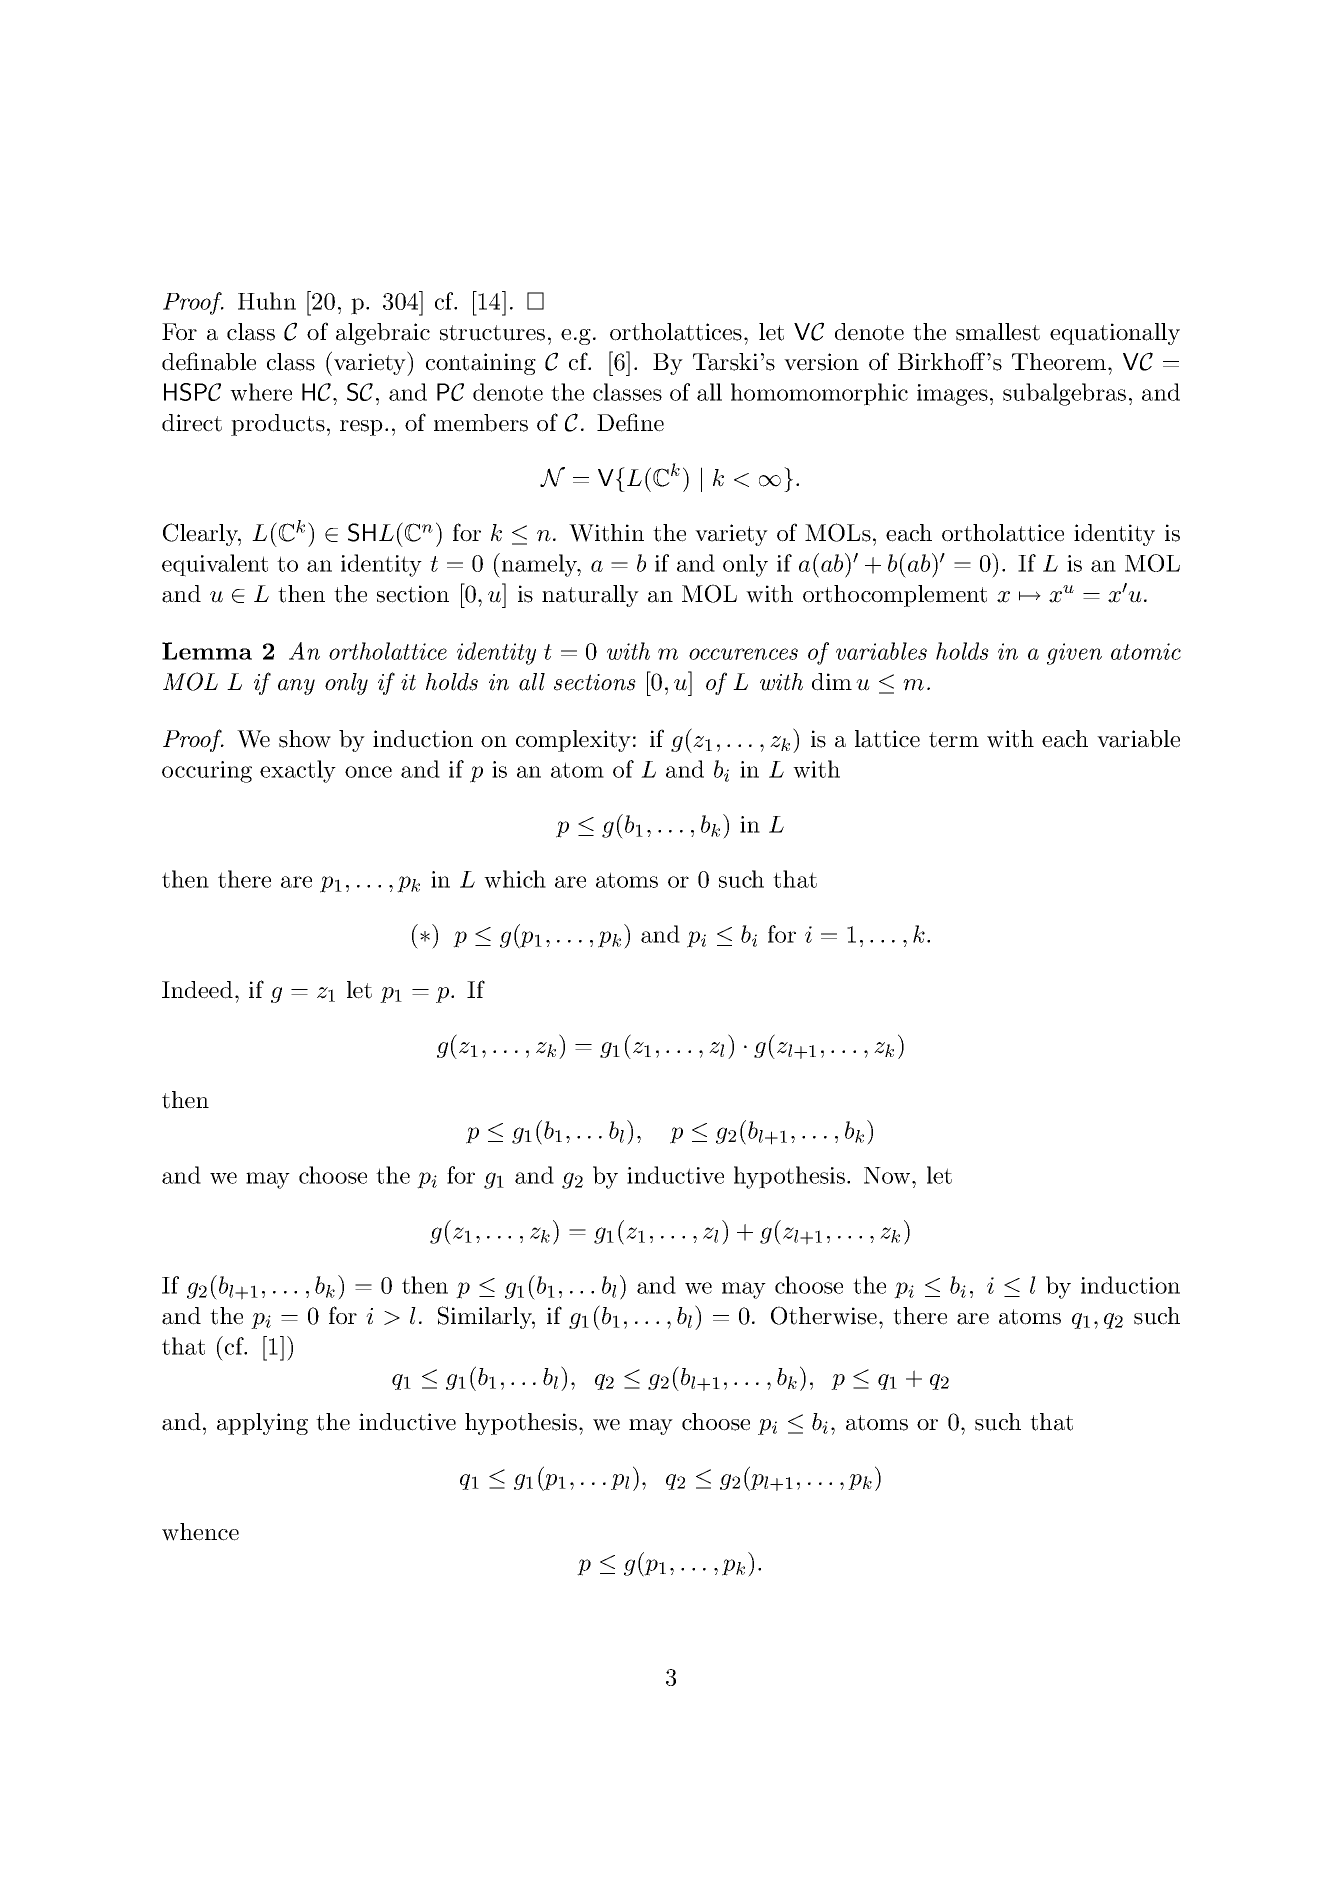 Image resolution: width=1337 pixels, height=1892 pixels. I want to click on whence, so click(200, 1532).
